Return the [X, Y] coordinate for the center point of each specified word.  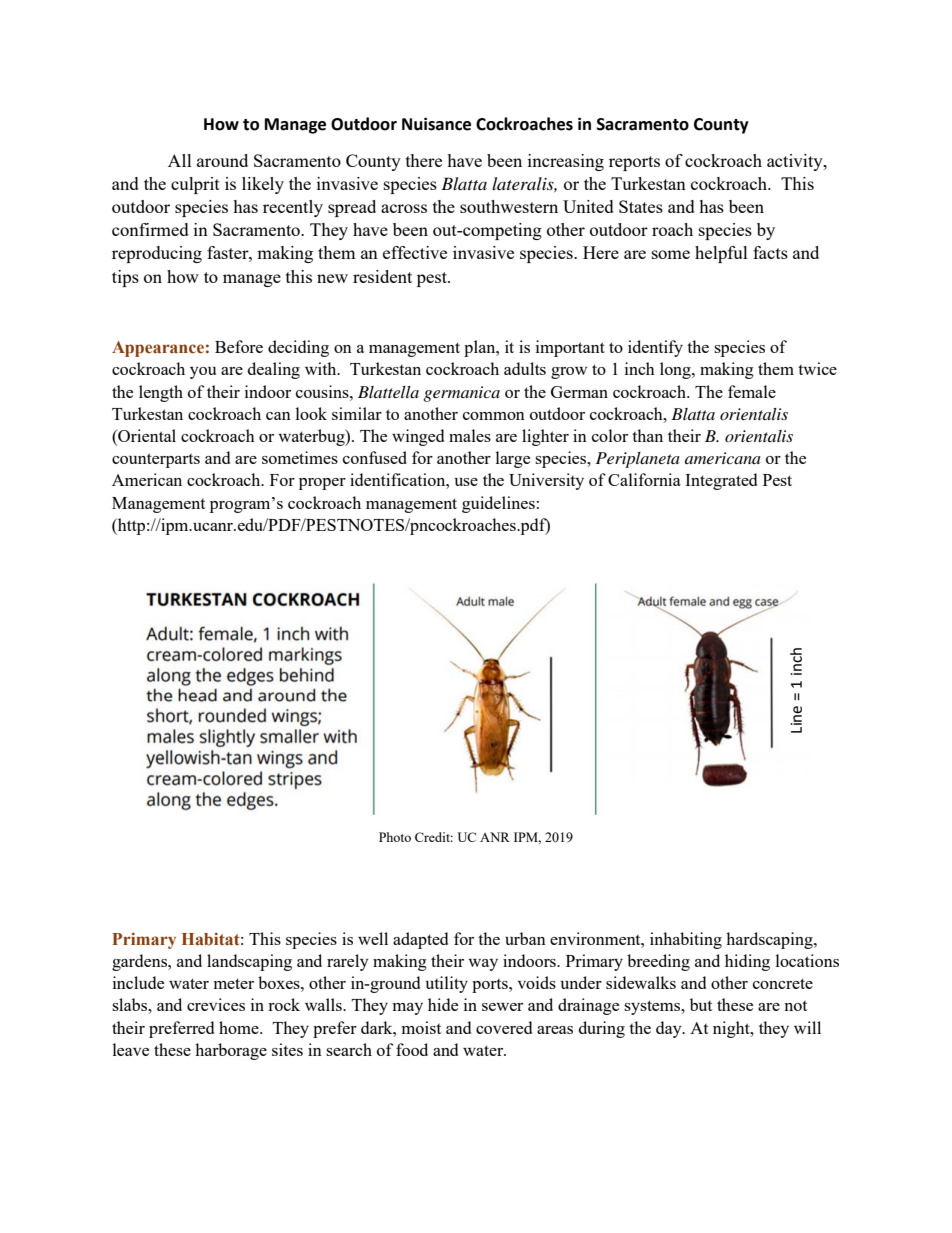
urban [525, 938]
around [222, 160]
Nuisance [436, 124]
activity [796, 162]
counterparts [156, 460]
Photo [395, 837]
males [470, 435]
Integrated [721, 481]
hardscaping [770, 940]
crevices [216, 1004]
